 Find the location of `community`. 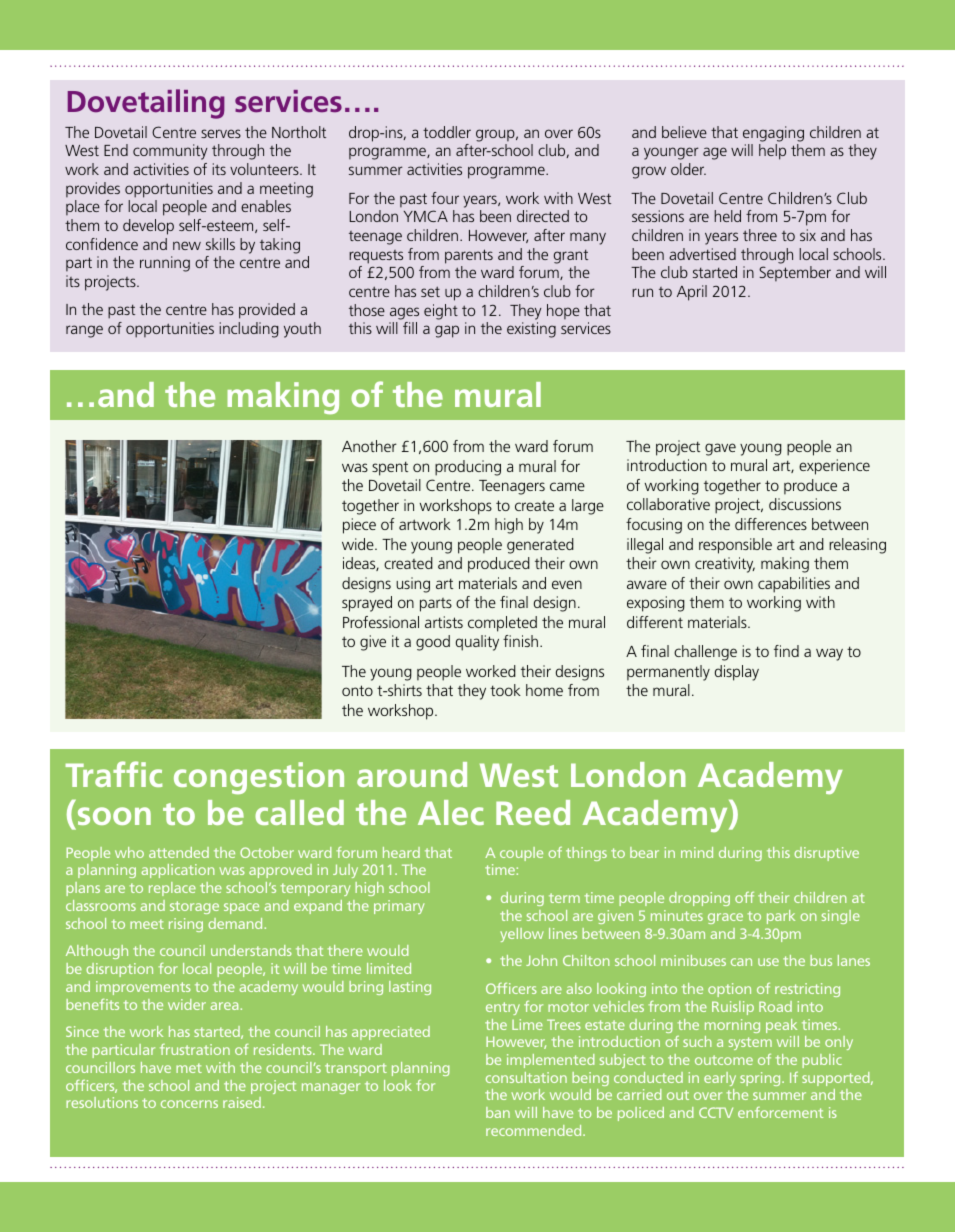

community is located at coordinates (170, 152).
